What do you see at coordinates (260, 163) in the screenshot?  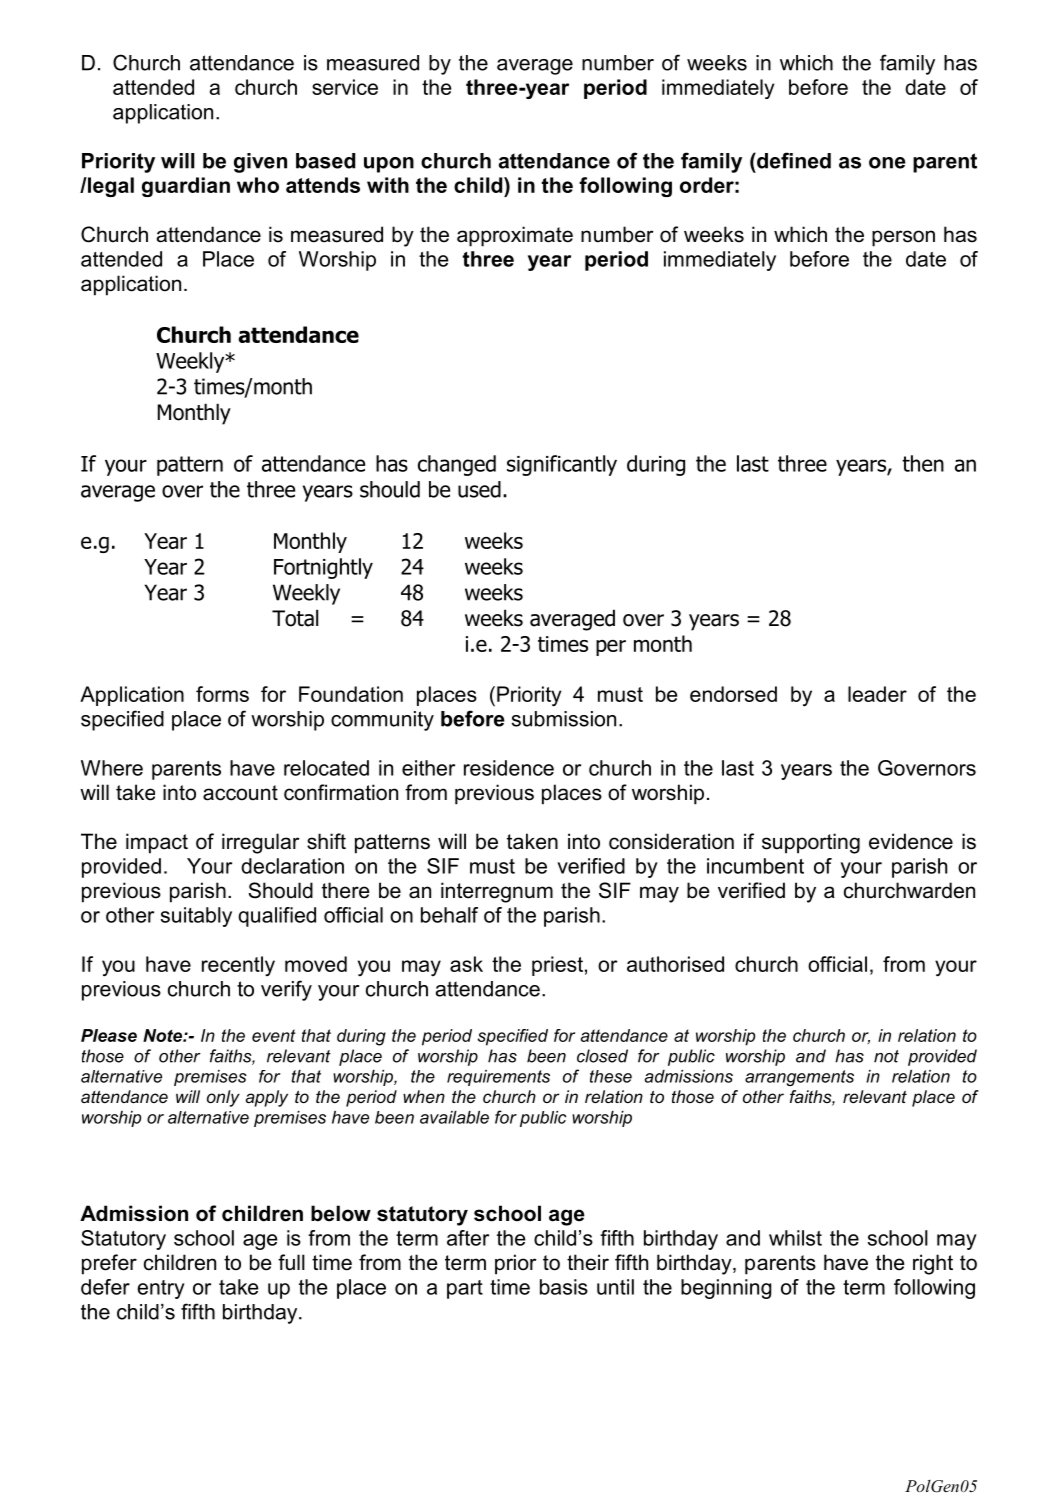 I see `given` at bounding box center [260, 163].
